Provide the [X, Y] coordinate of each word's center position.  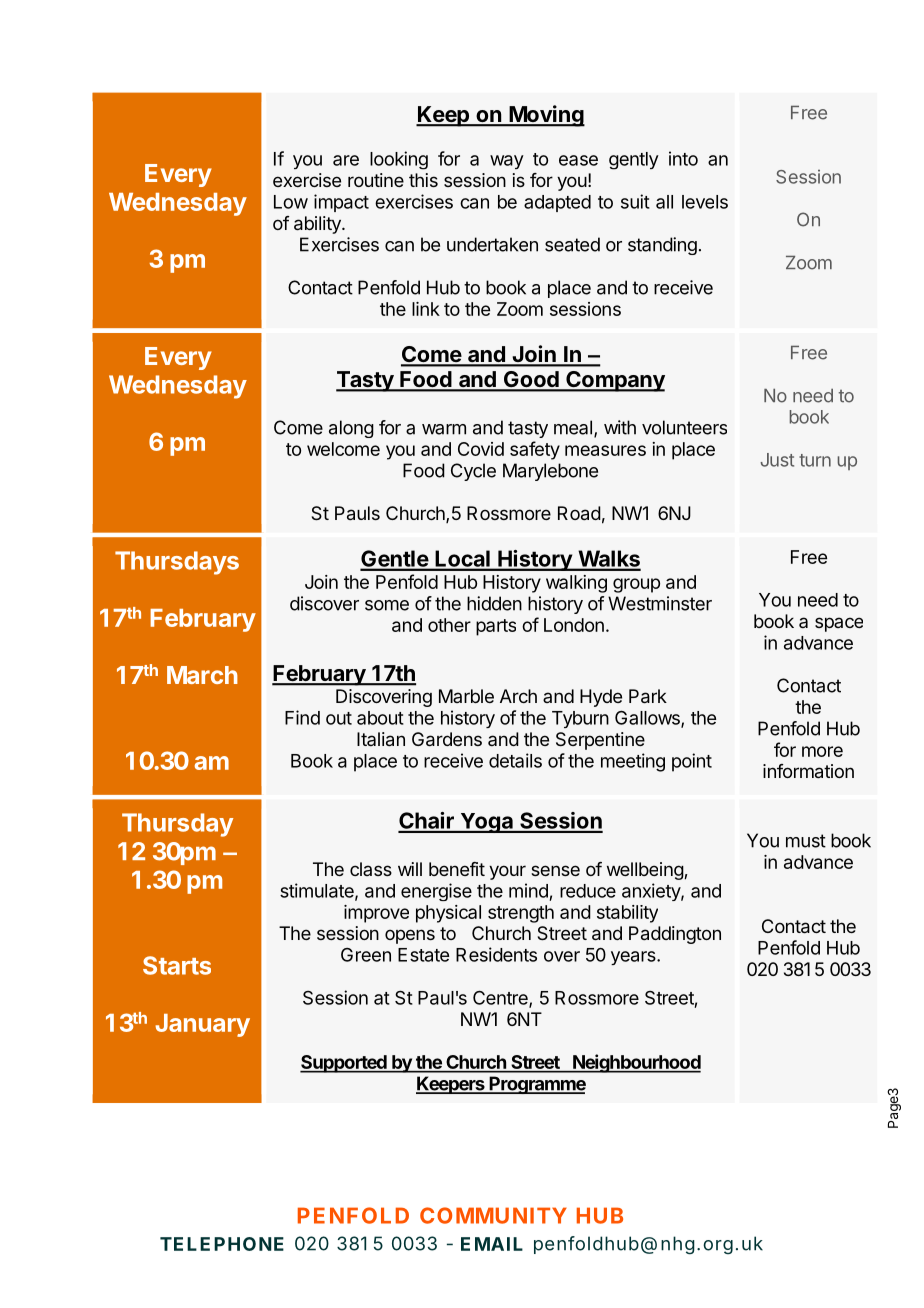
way [507, 162]
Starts [177, 965]
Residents [496, 954]
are [346, 160]
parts [496, 627]
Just [777, 460]
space [839, 624]
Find [302, 717]
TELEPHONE [222, 1244]
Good [531, 380]
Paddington [675, 935]
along [351, 429]
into [683, 158]
